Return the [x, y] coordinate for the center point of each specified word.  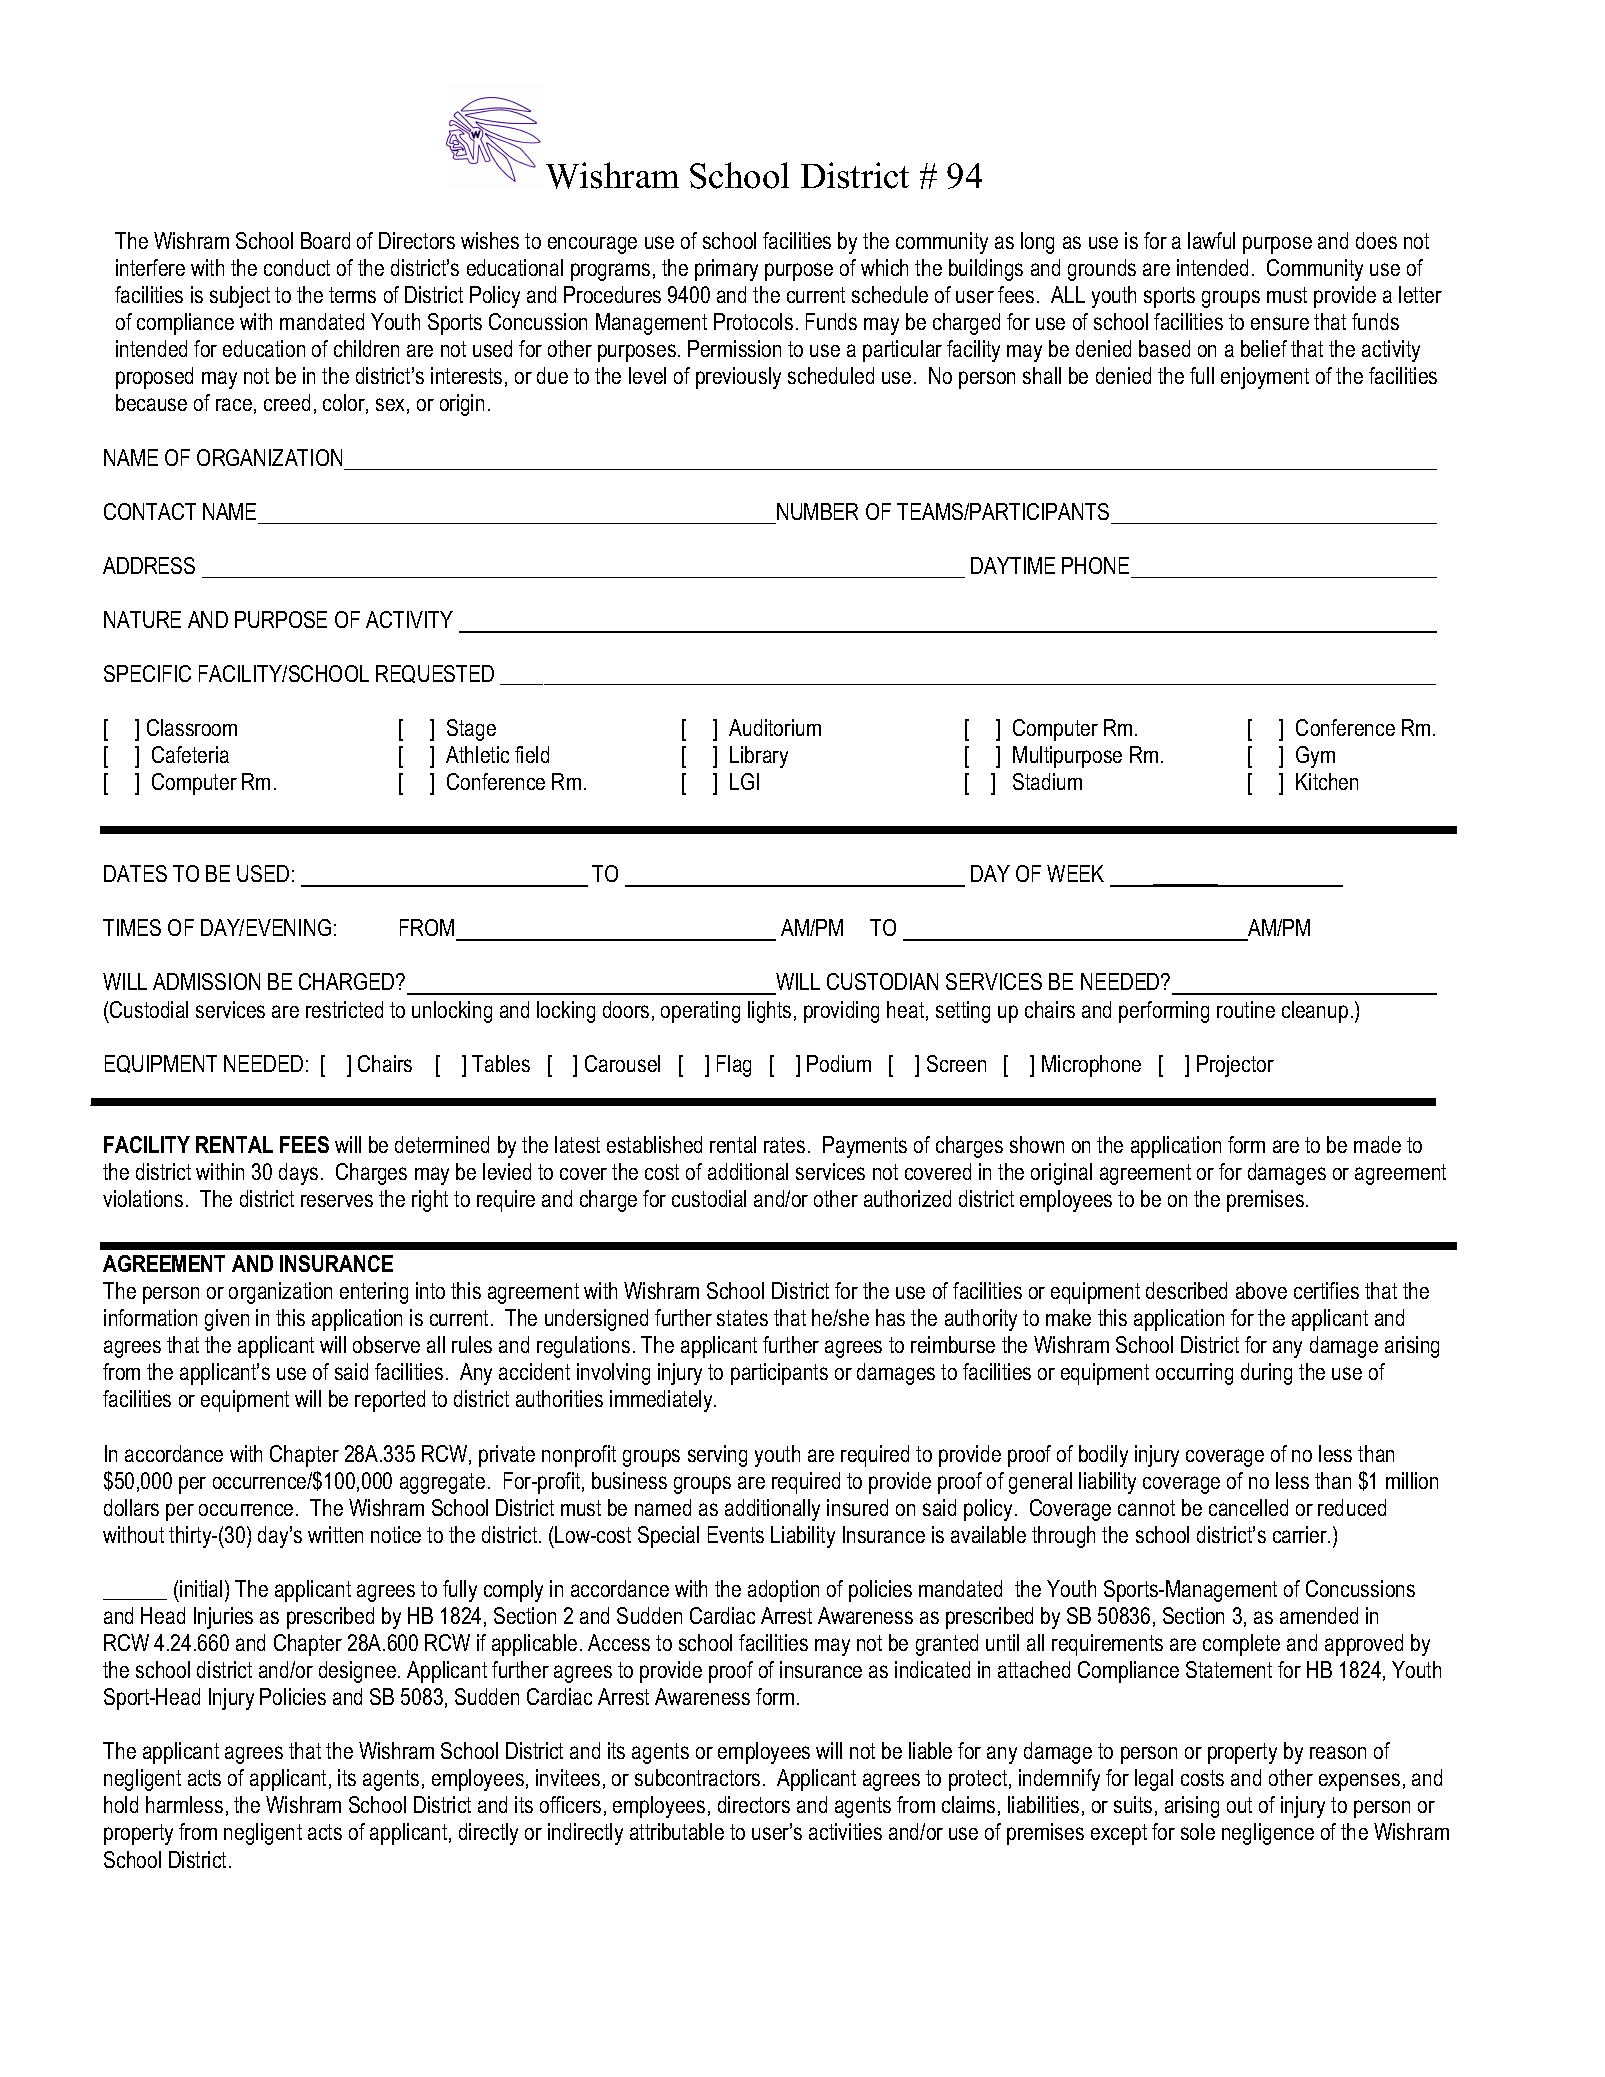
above [1261, 1290]
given [227, 1320]
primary [726, 270]
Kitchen [1327, 781]
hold [121, 1804]
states [742, 1318]
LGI [744, 781]
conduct [297, 267]
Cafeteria [190, 754]
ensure [1280, 323]
